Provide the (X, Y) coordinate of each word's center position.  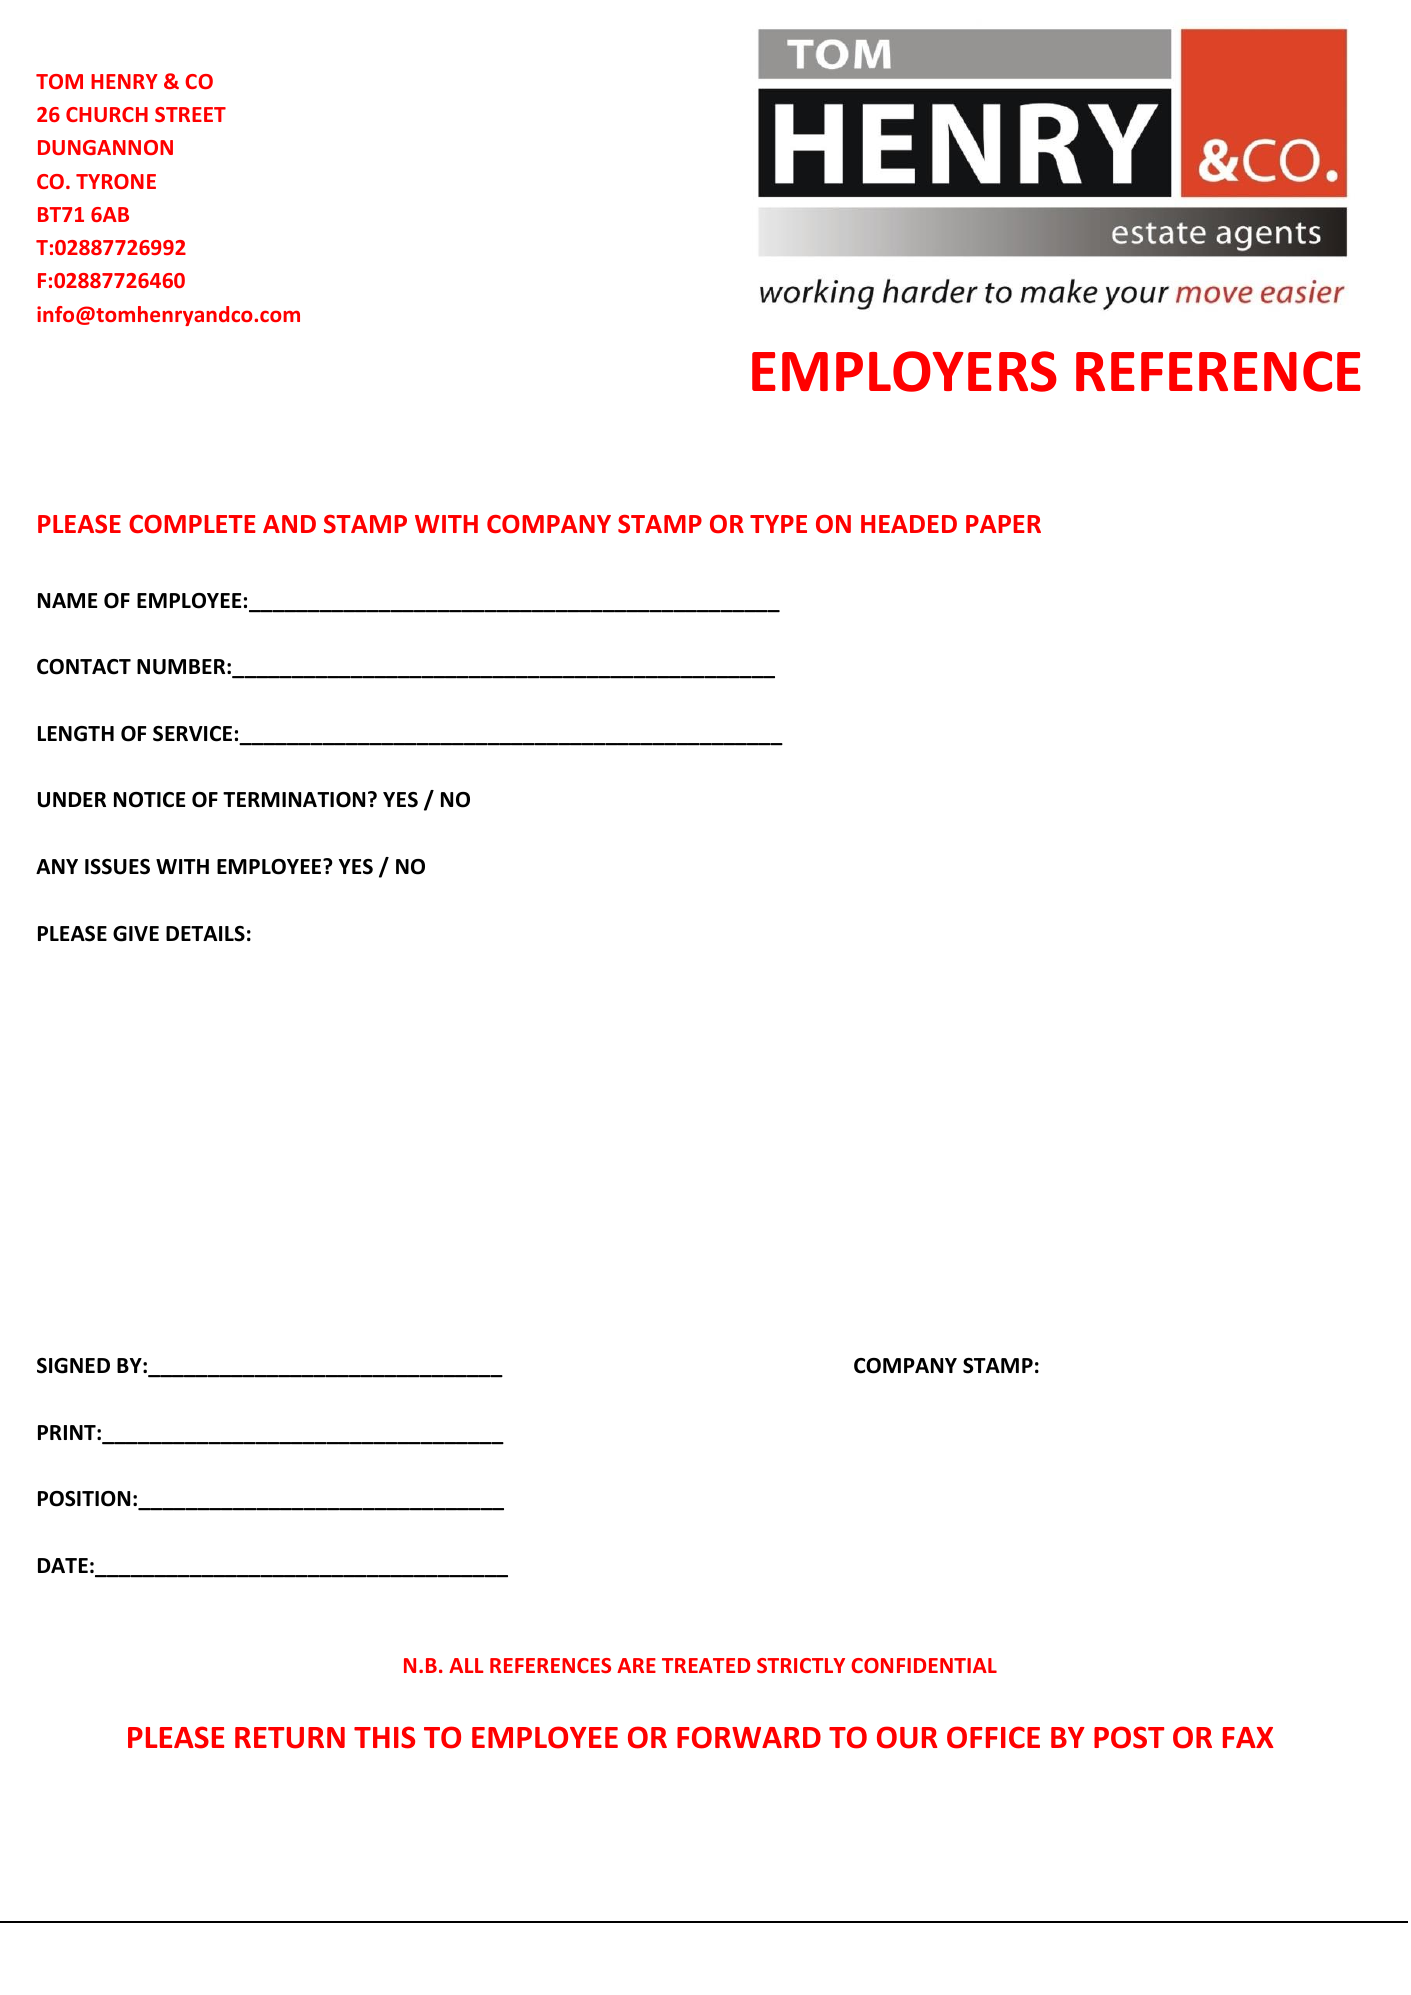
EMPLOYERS (904, 371)
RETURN (290, 1738)
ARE (636, 1665)
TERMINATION (294, 800)
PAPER (1003, 524)
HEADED (909, 524)
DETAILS (205, 934)
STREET (190, 114)
